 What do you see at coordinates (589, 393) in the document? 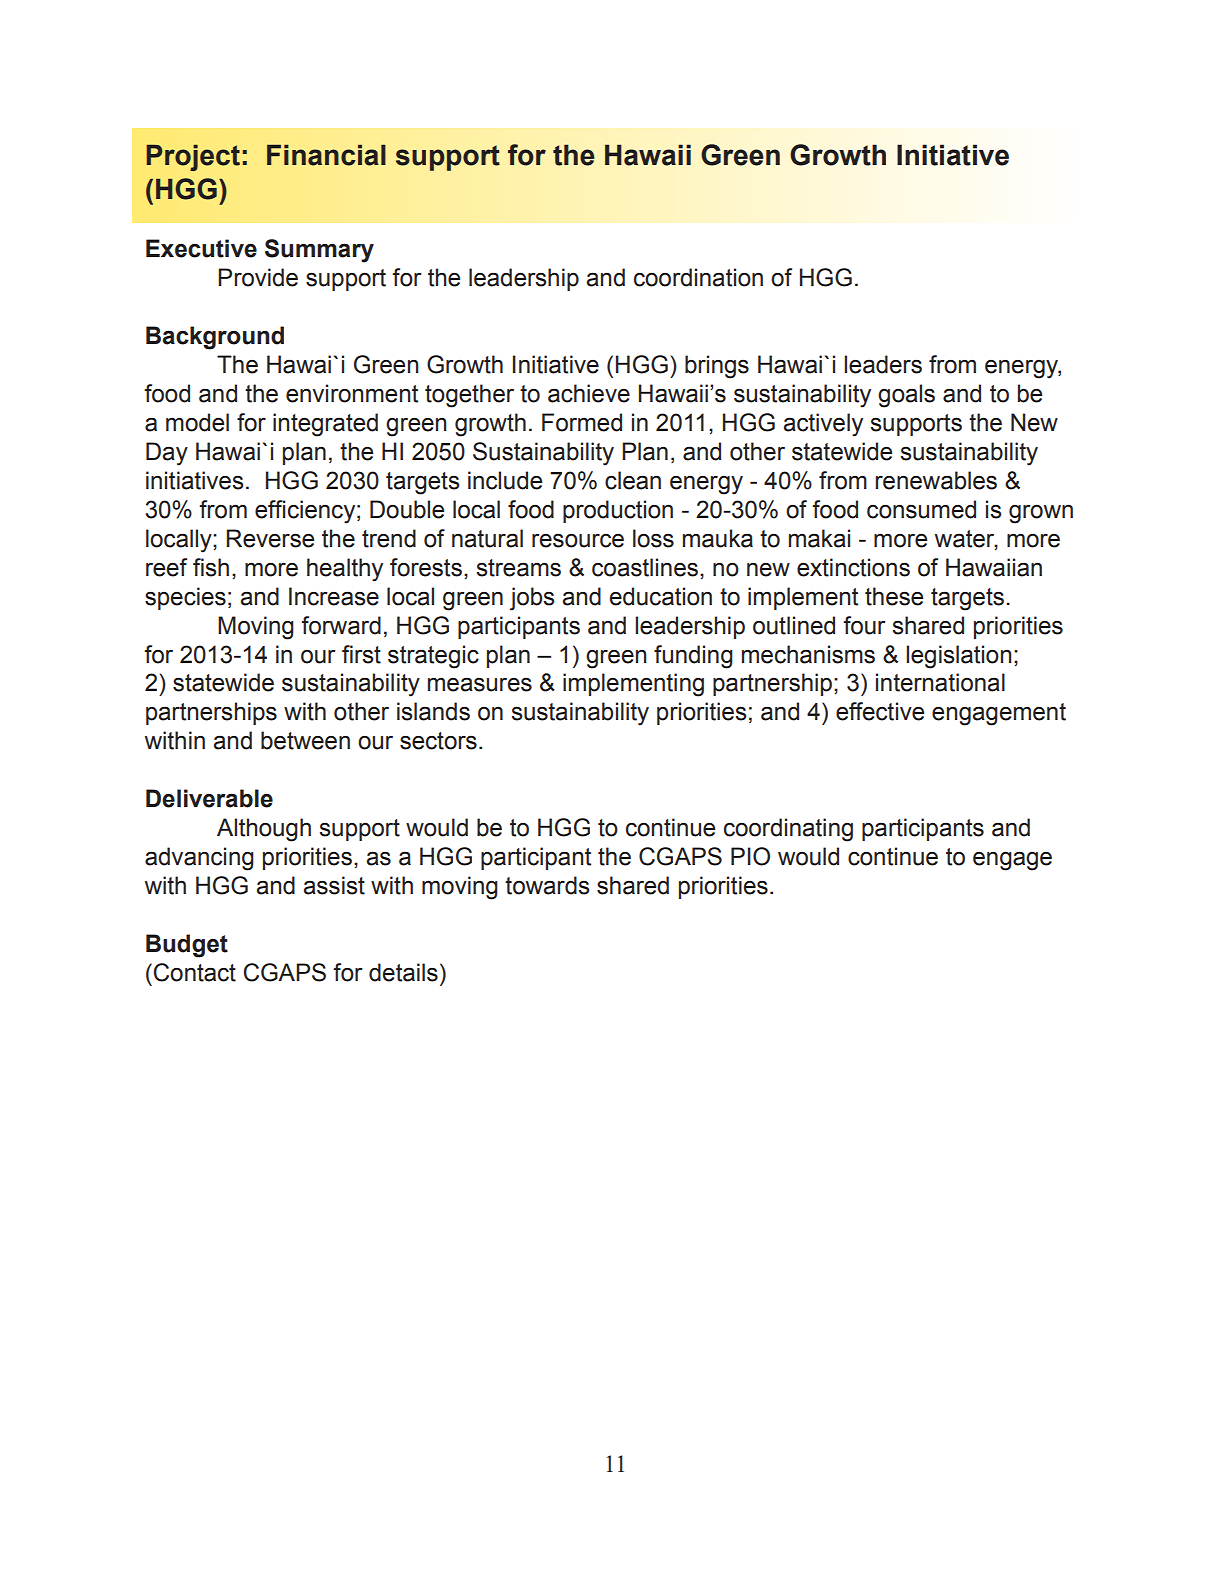
I see `achieve` at bounding box center [589, 393].
